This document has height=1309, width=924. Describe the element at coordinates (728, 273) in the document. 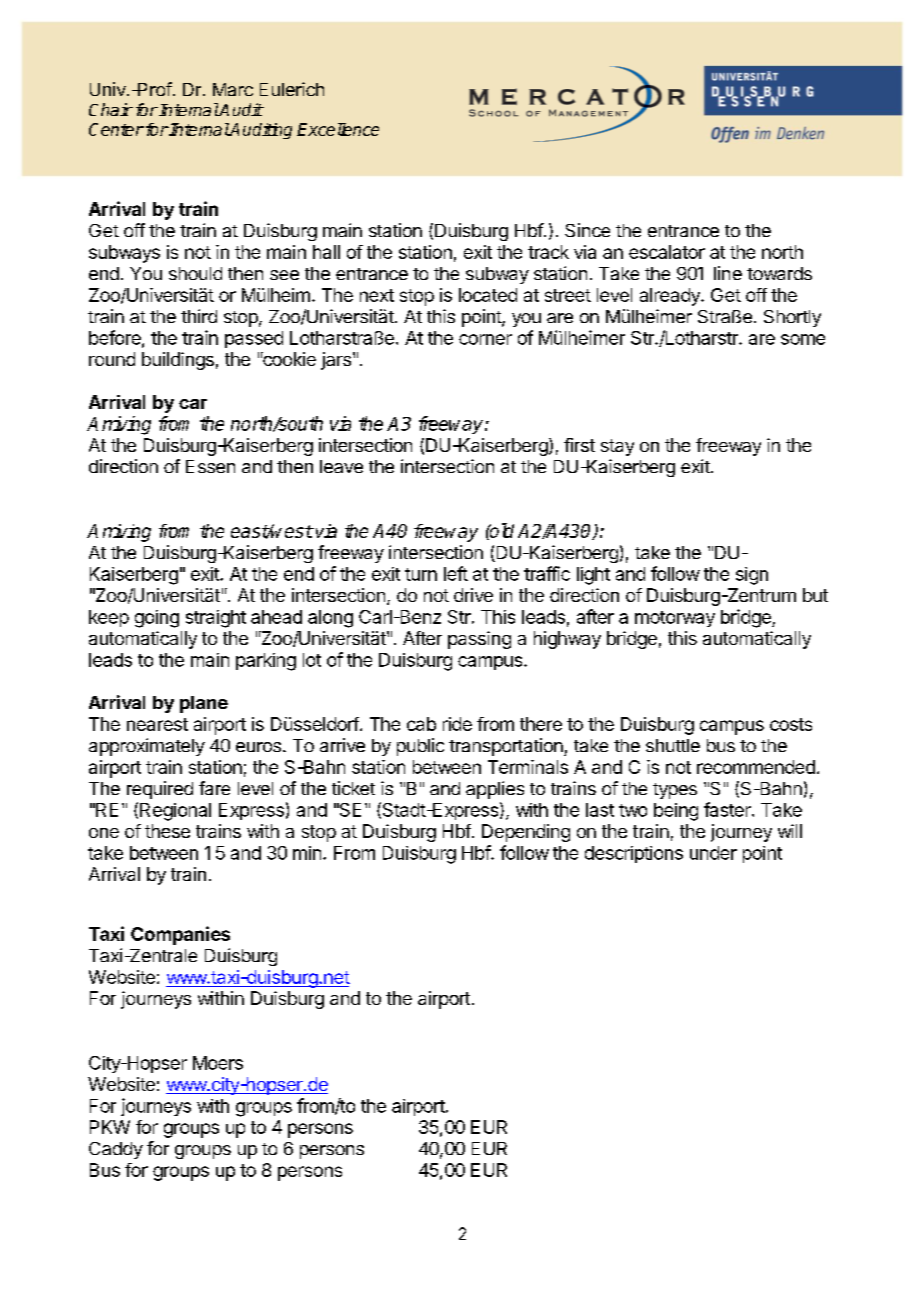

I see `line` at that location.
